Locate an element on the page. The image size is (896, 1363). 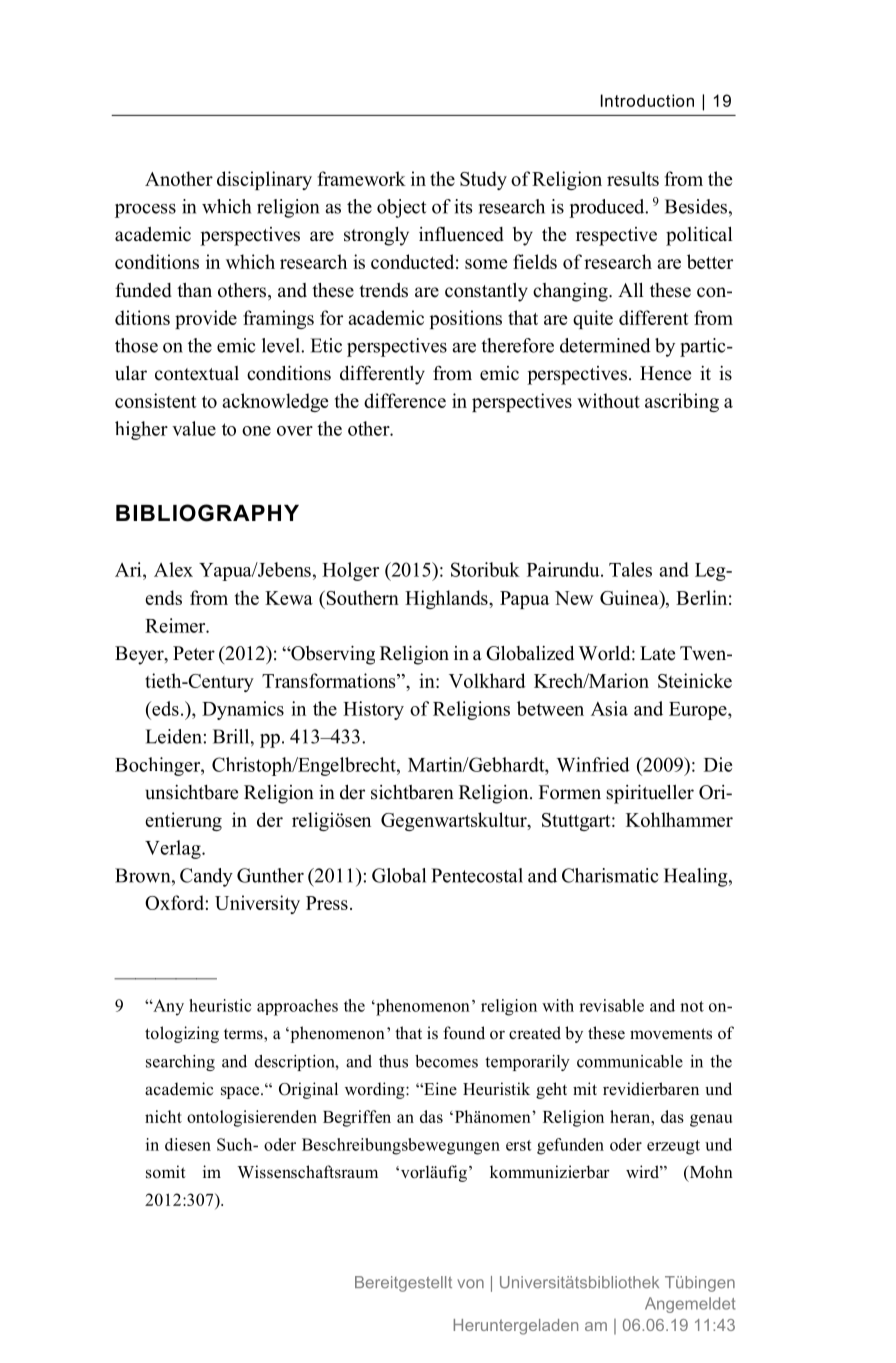
Introduction is located at coordinates (647, 100).
